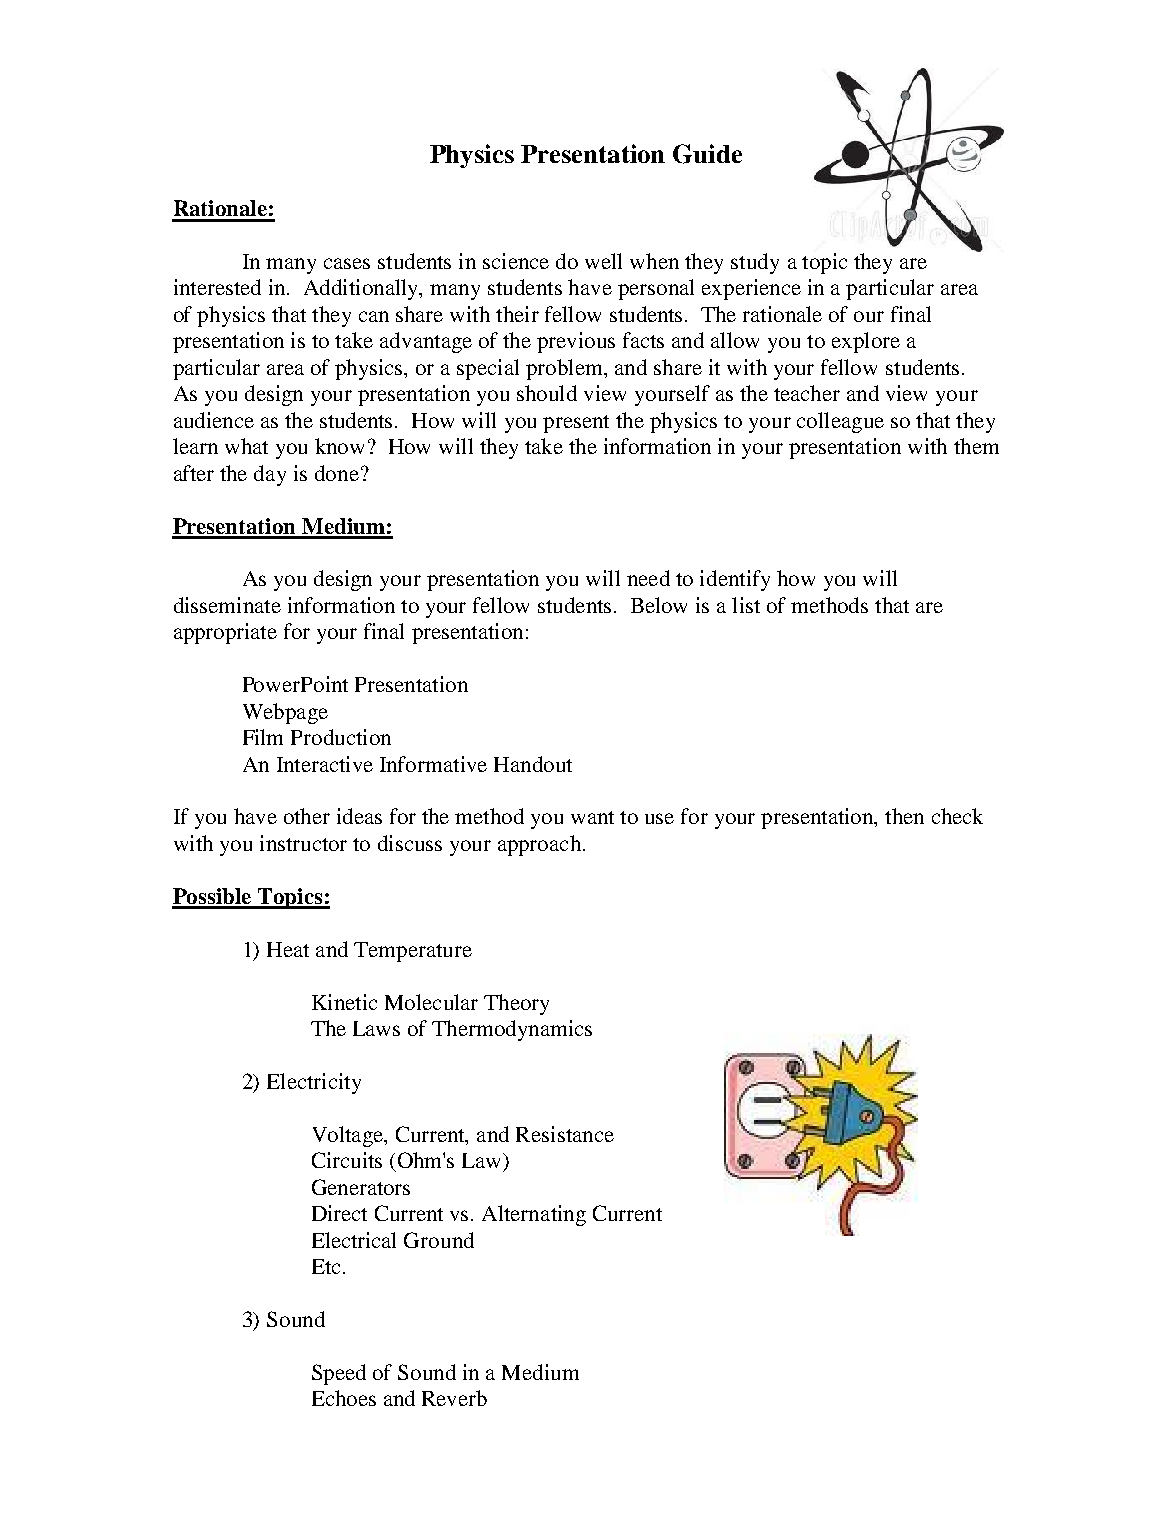 The width and height of the document is (1173, 1518). I want to click on well, so click(603, 261).
